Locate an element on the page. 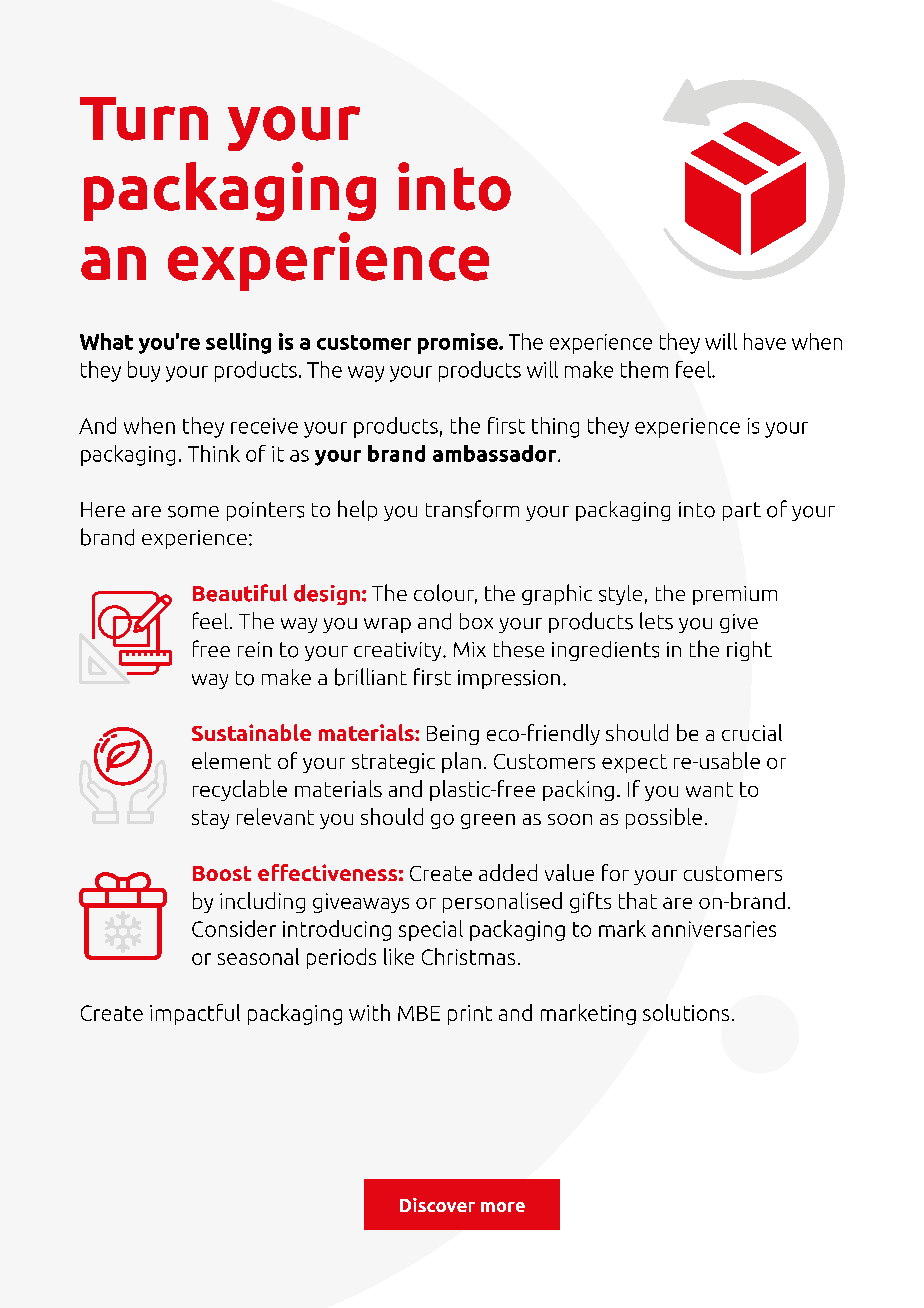  have is located at coordinates (765, 341).
